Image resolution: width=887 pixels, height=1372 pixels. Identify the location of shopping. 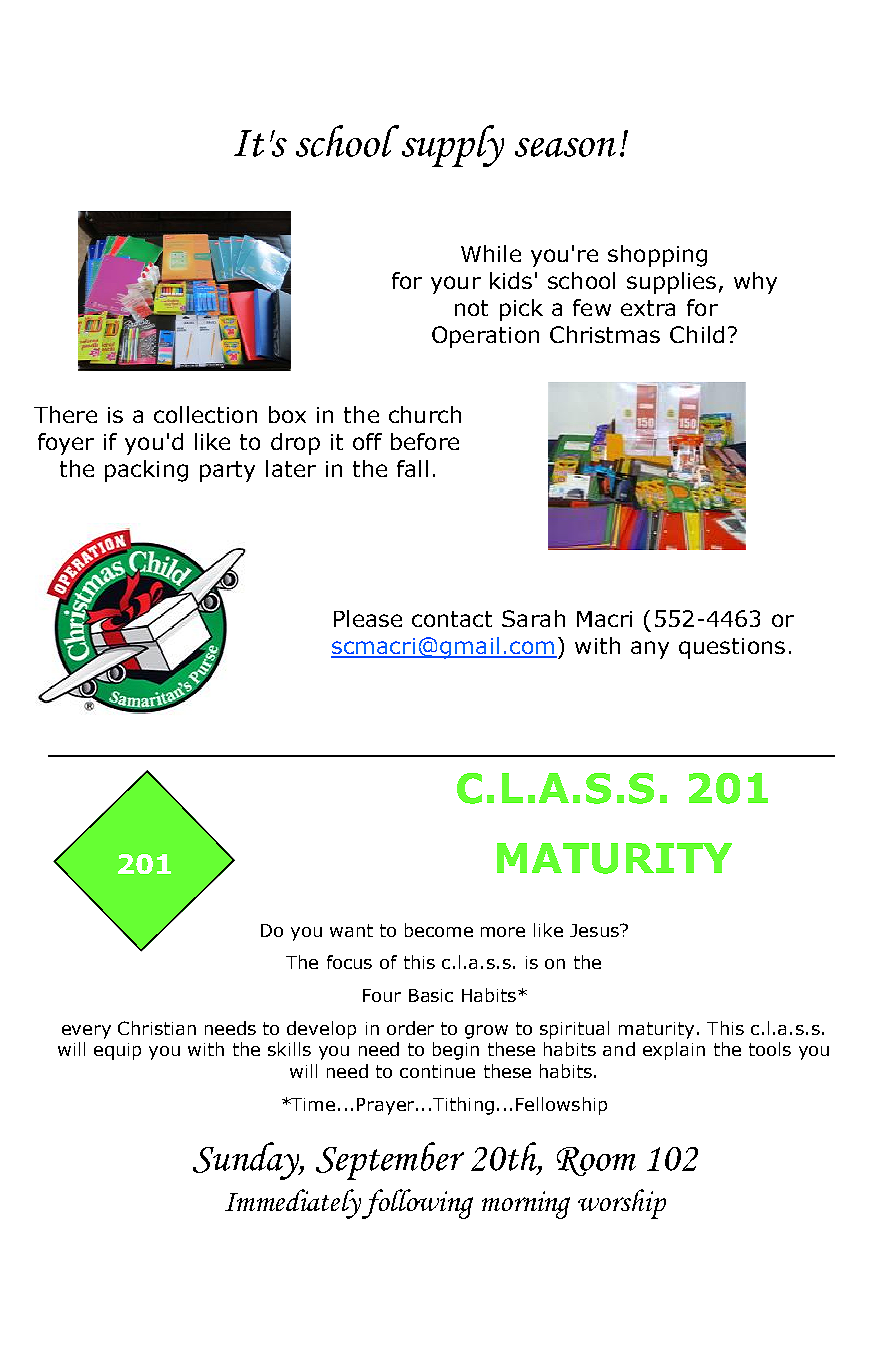
(657, 256).
